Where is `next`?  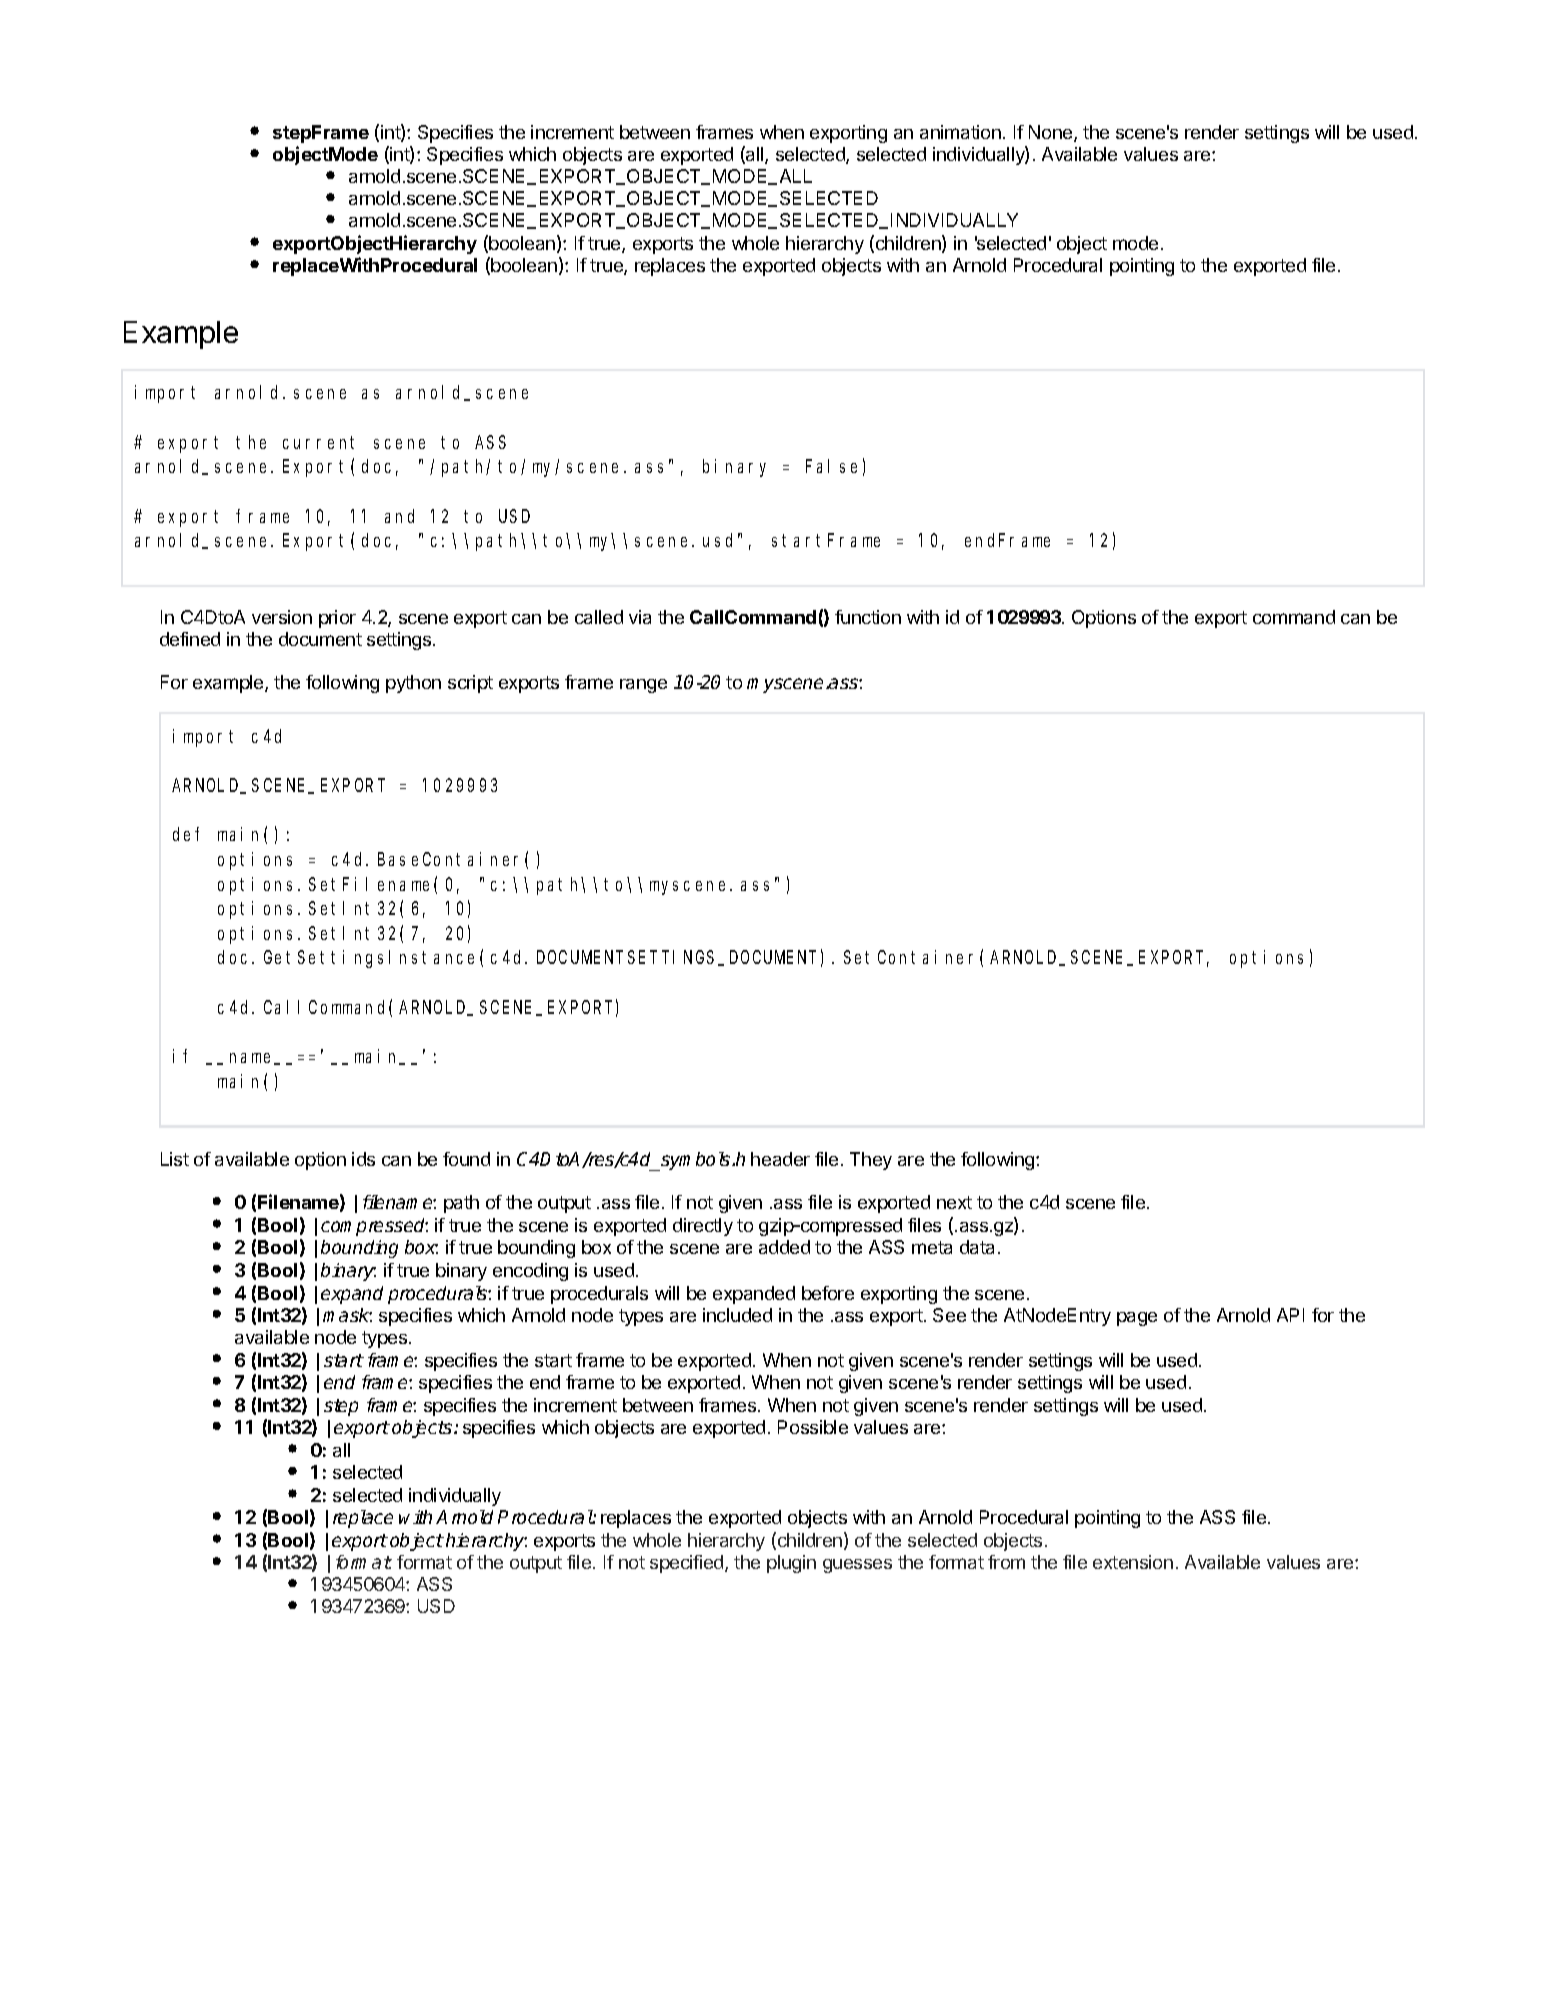 next is located at coordinates (954, 1202).
